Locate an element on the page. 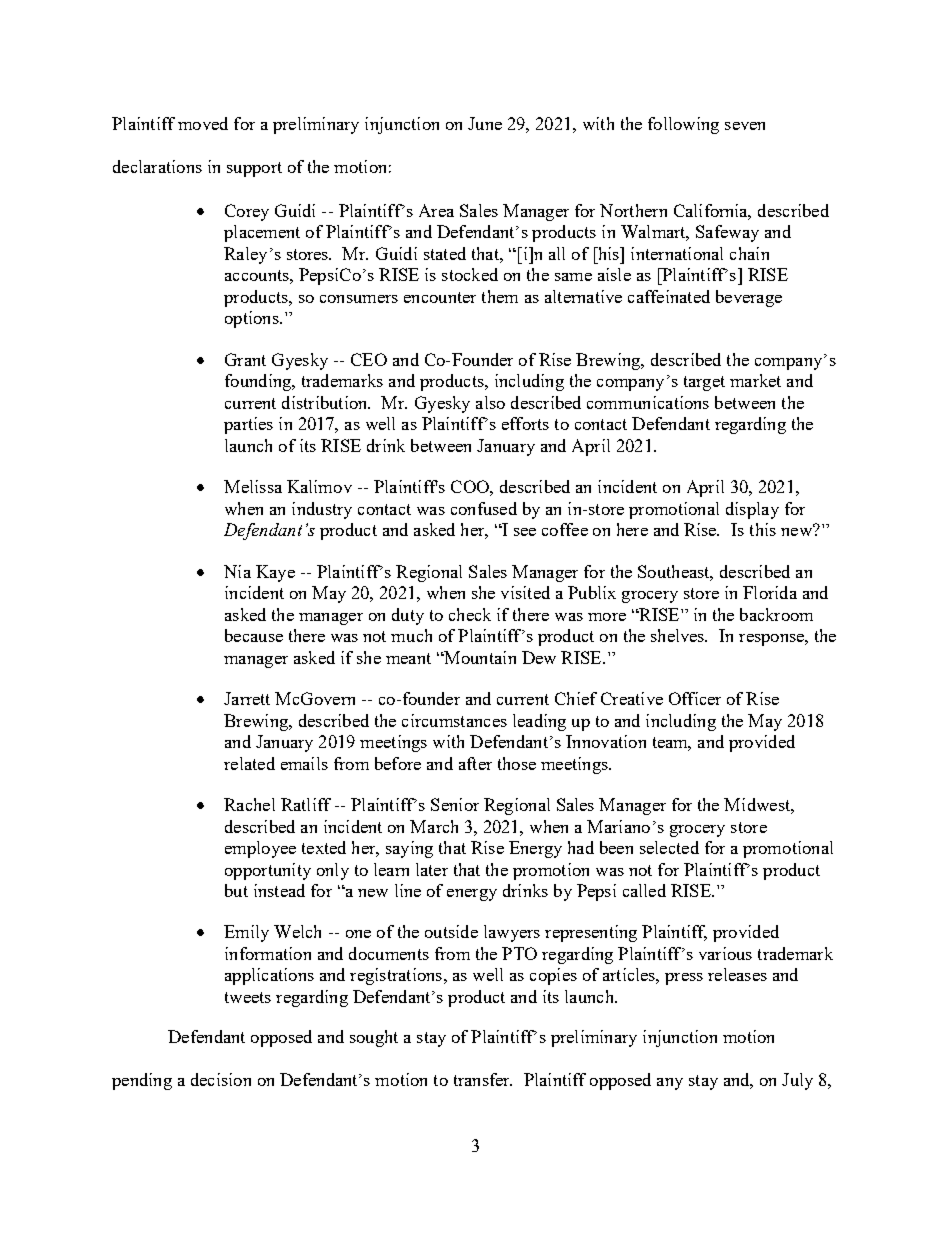  seven is located at coordinates (745, 126).
